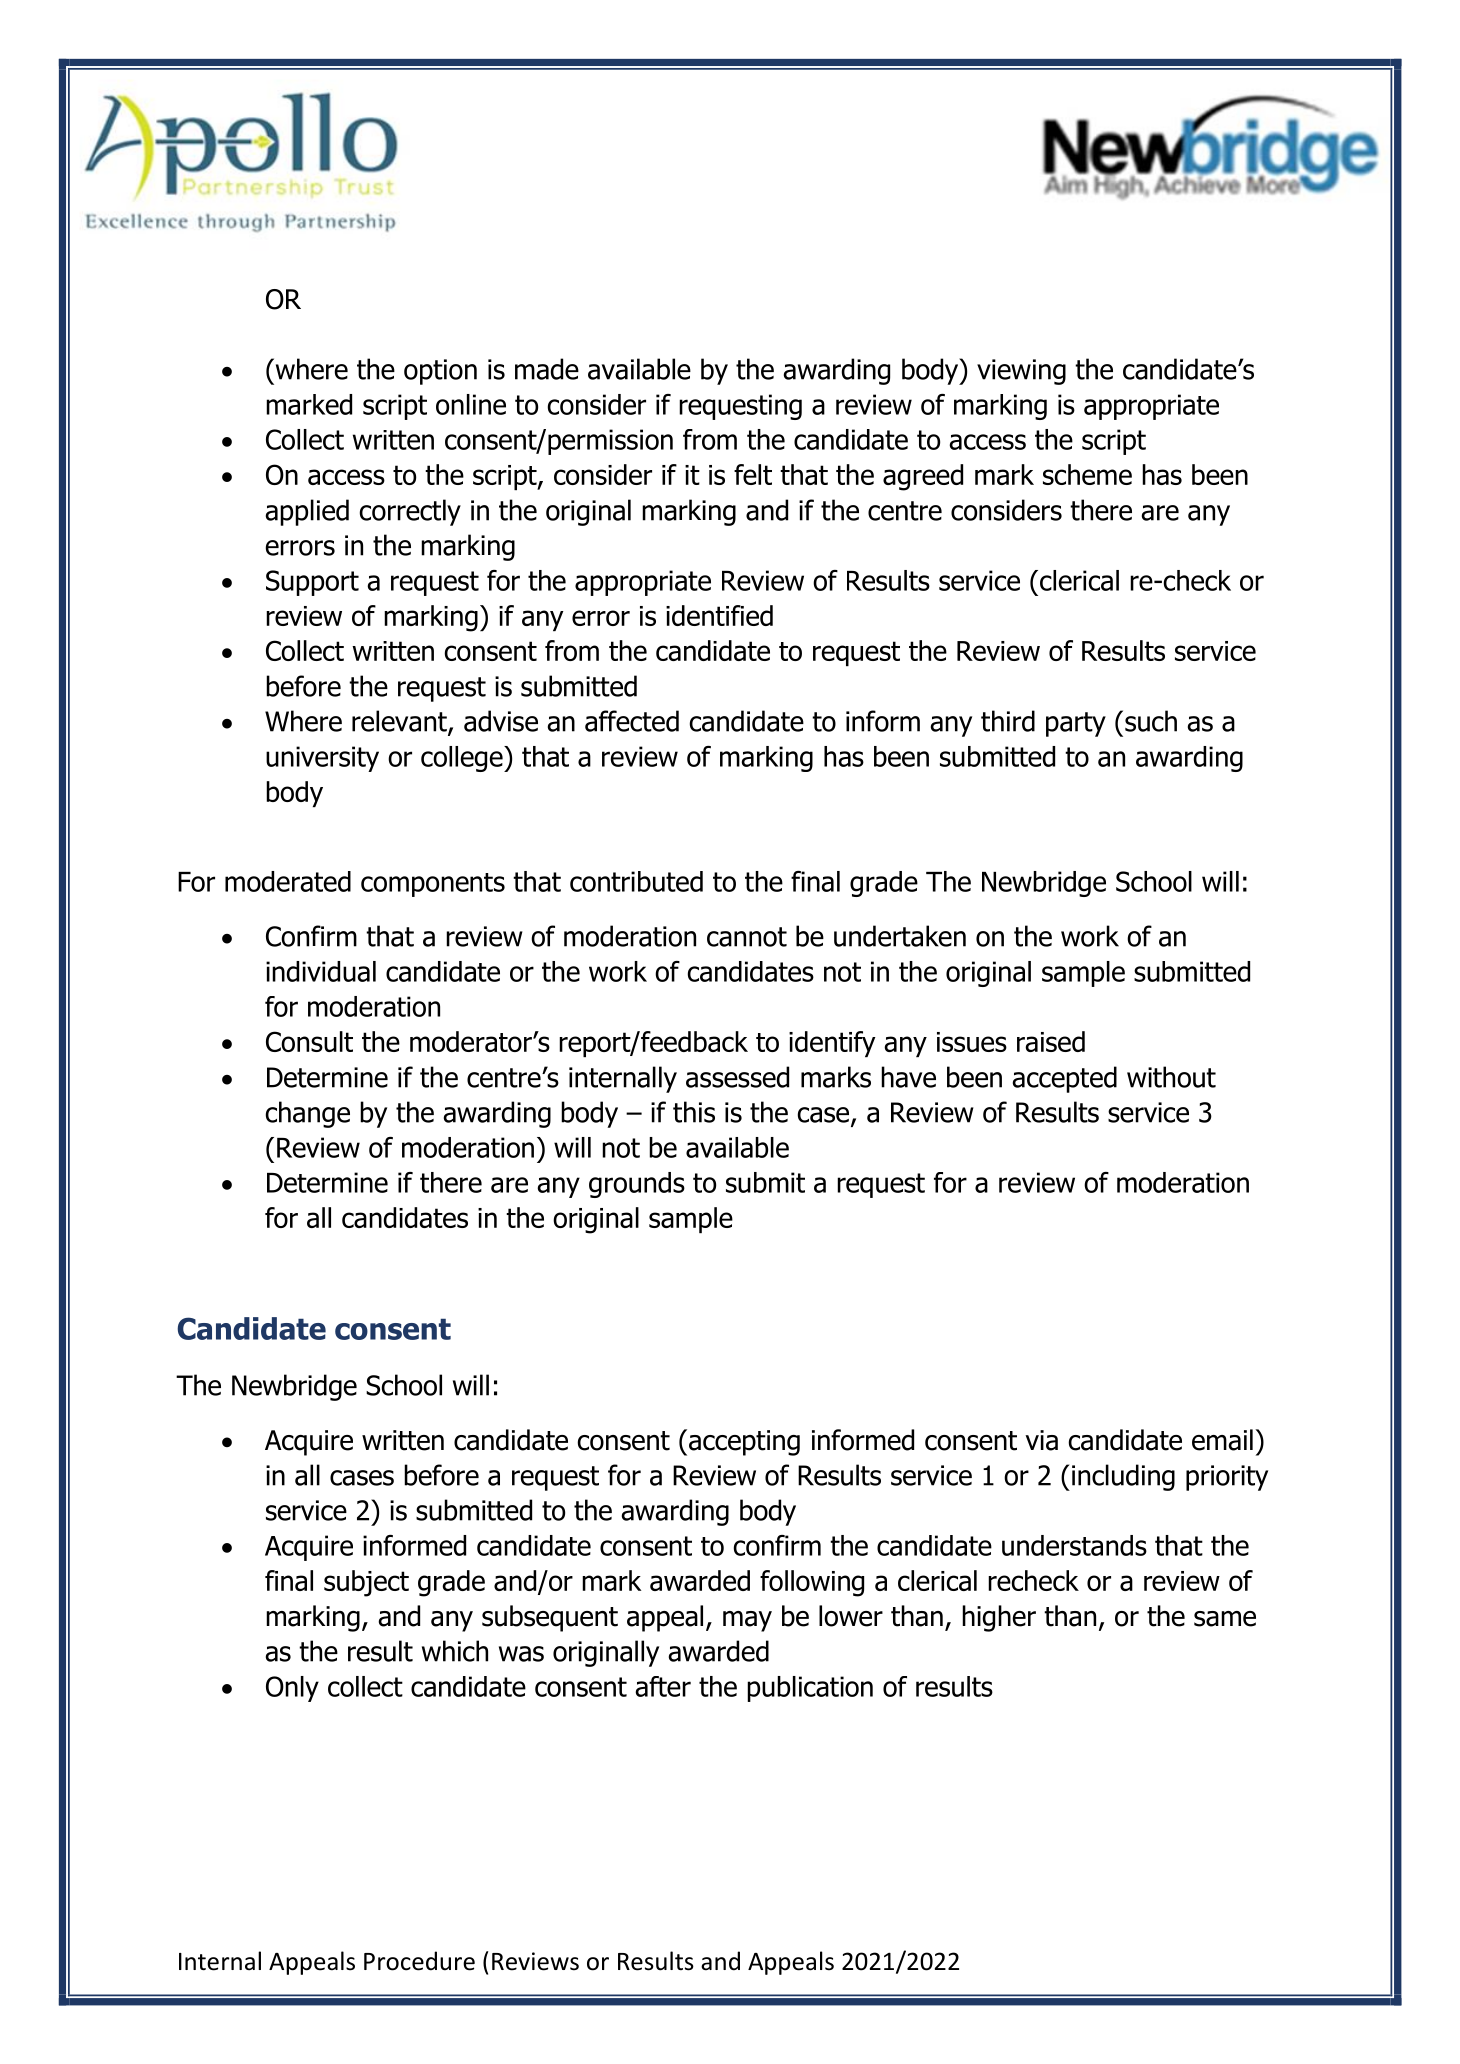 The height and width of the page is (2064, 1460). I want to click on same, so click(1225, 1619).
